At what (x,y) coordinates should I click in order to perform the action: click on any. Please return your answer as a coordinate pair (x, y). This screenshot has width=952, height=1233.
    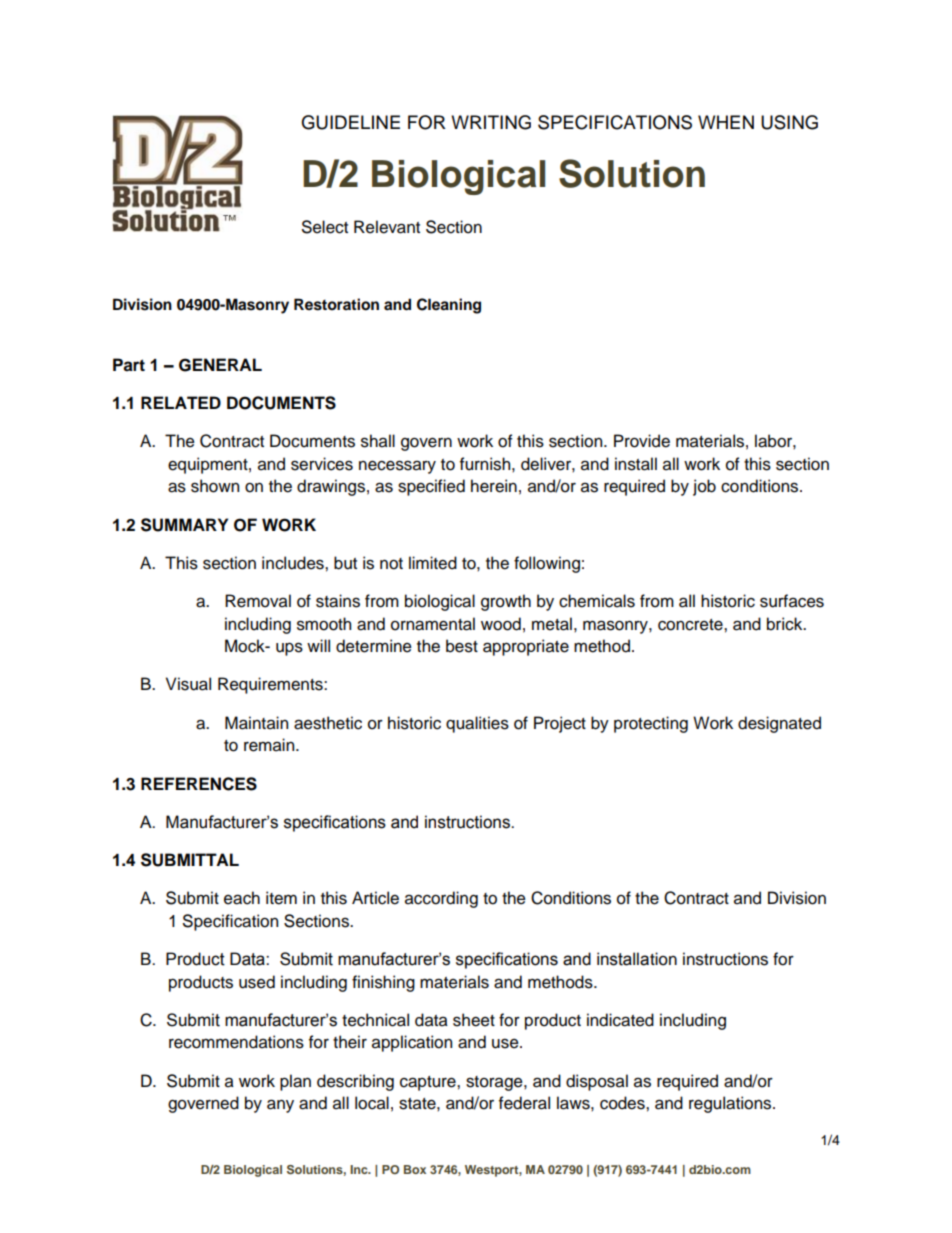
    Looking at the image, I should click on (280, 1106).
